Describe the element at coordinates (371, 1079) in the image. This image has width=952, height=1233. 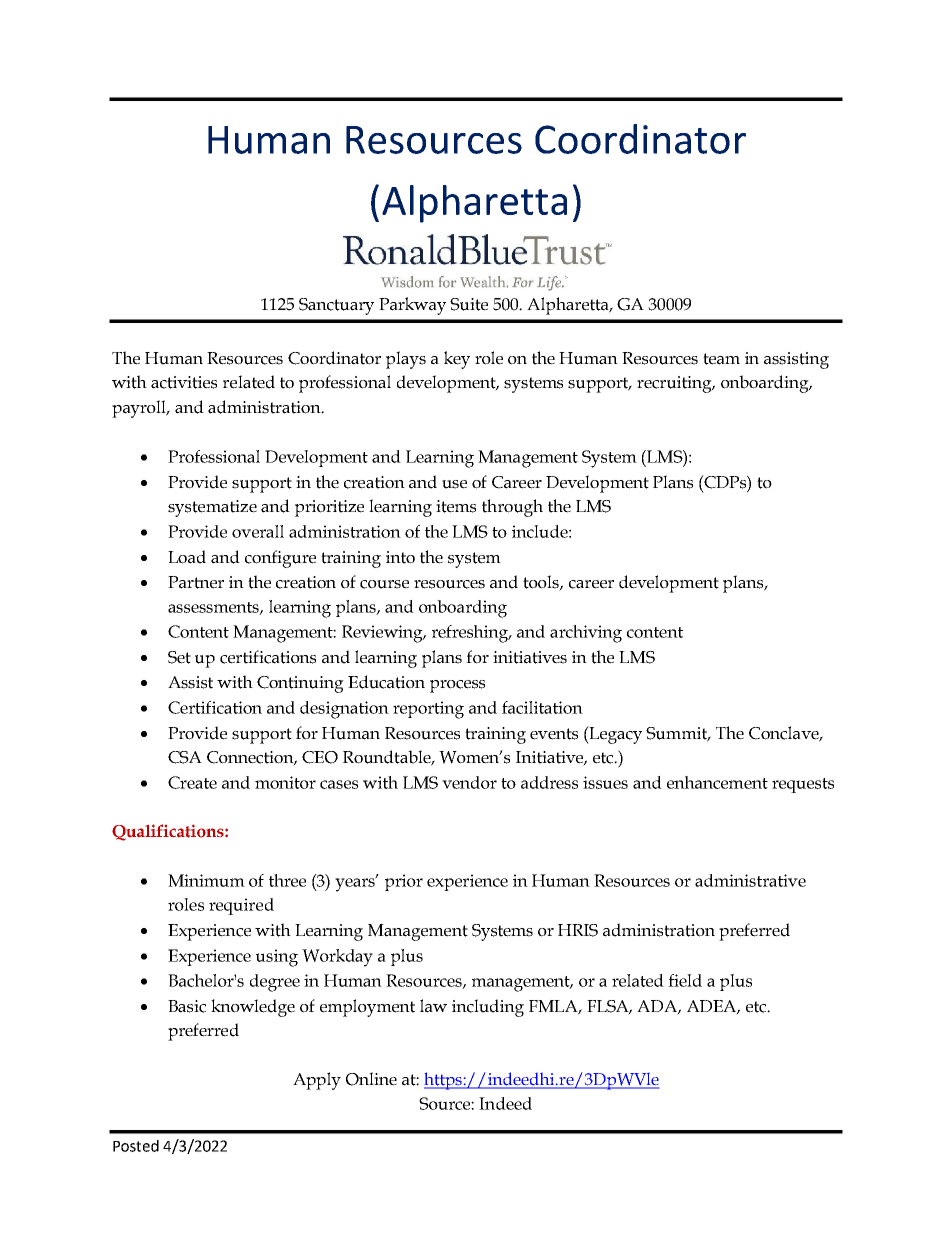
I see `Online` at that location.
